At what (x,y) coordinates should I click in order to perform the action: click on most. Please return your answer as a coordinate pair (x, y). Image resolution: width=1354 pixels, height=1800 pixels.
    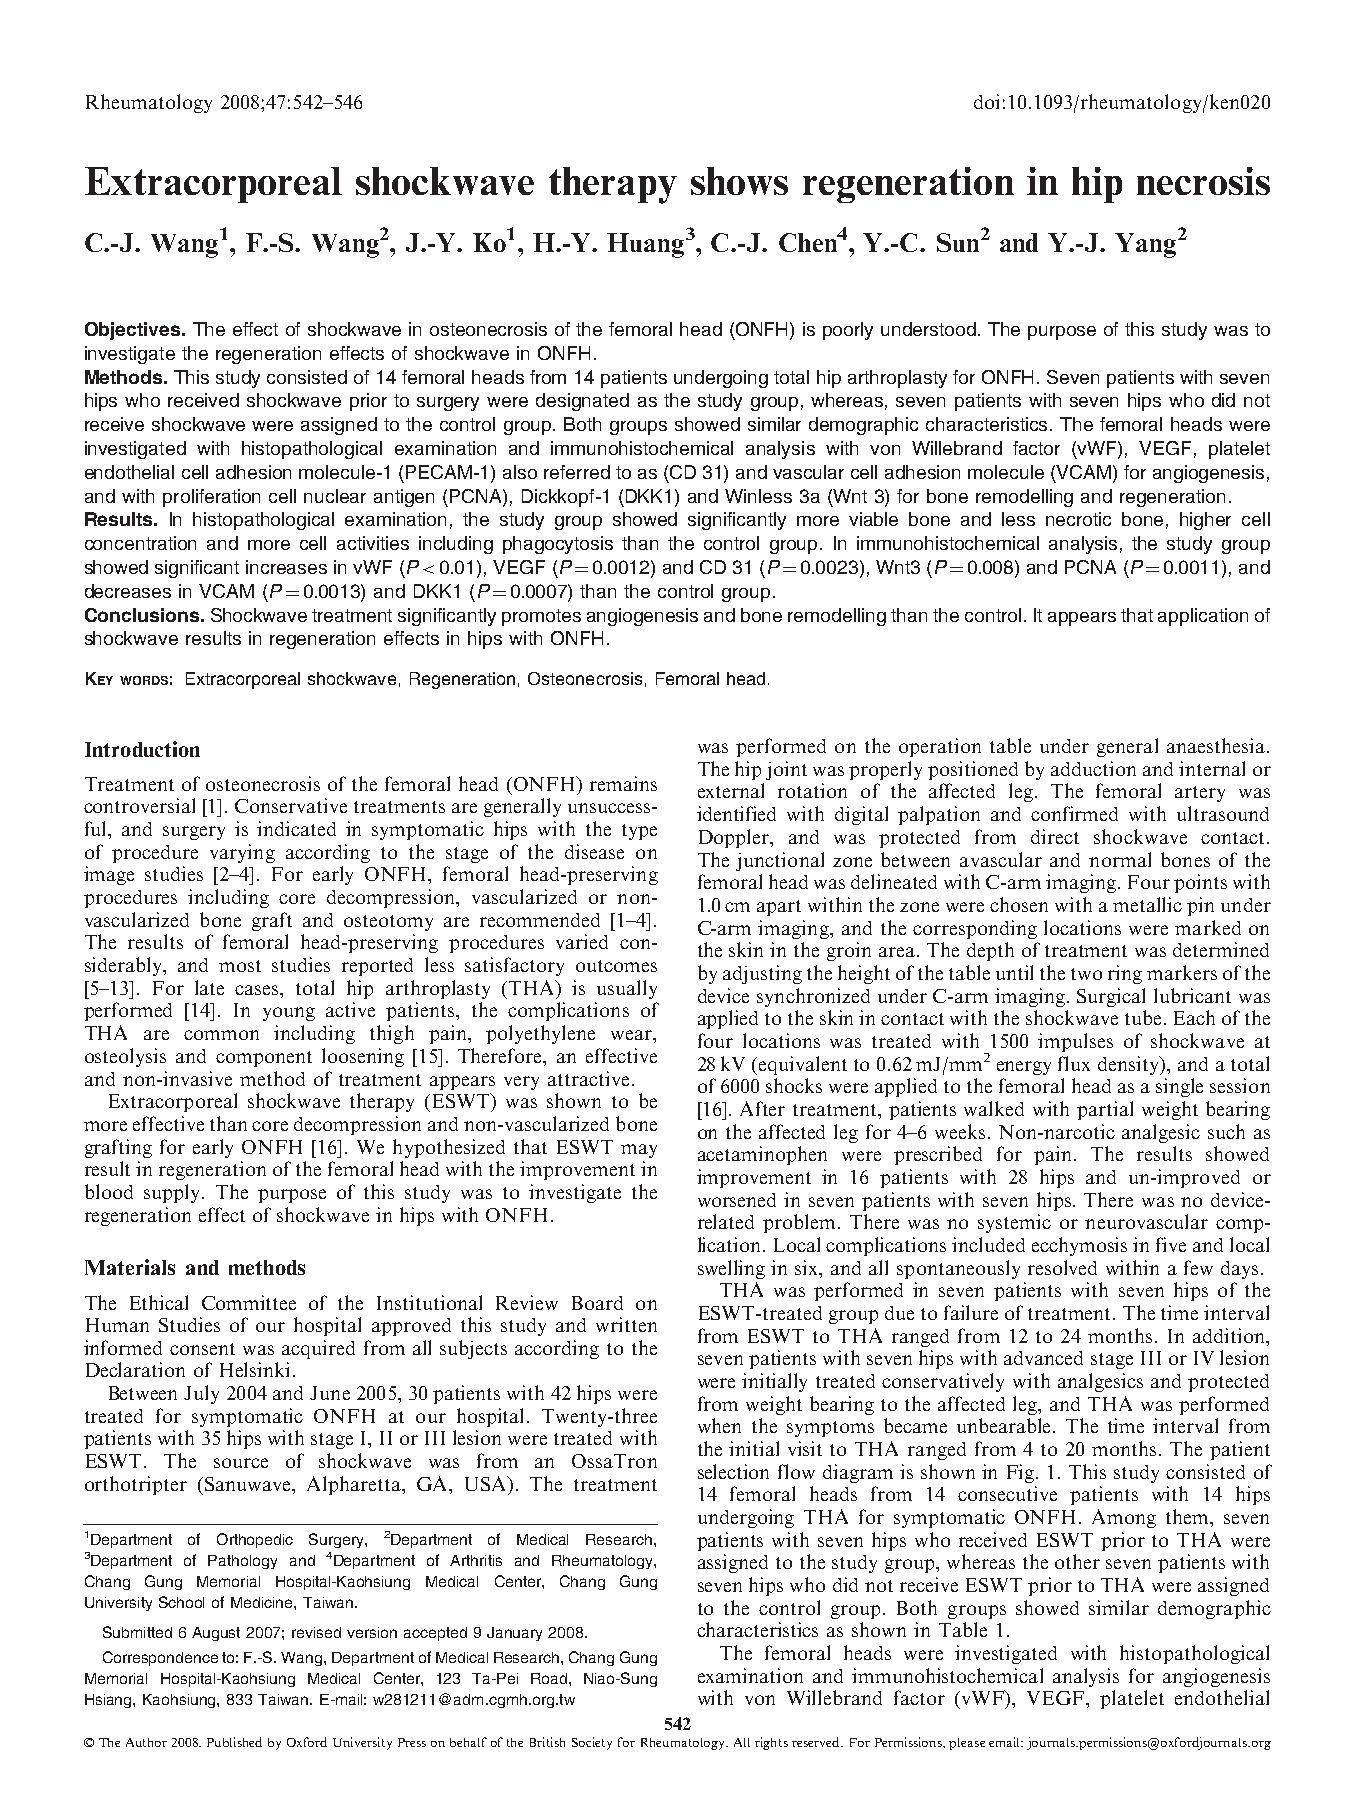
    Looking at the image, I should click on (240, 966).
